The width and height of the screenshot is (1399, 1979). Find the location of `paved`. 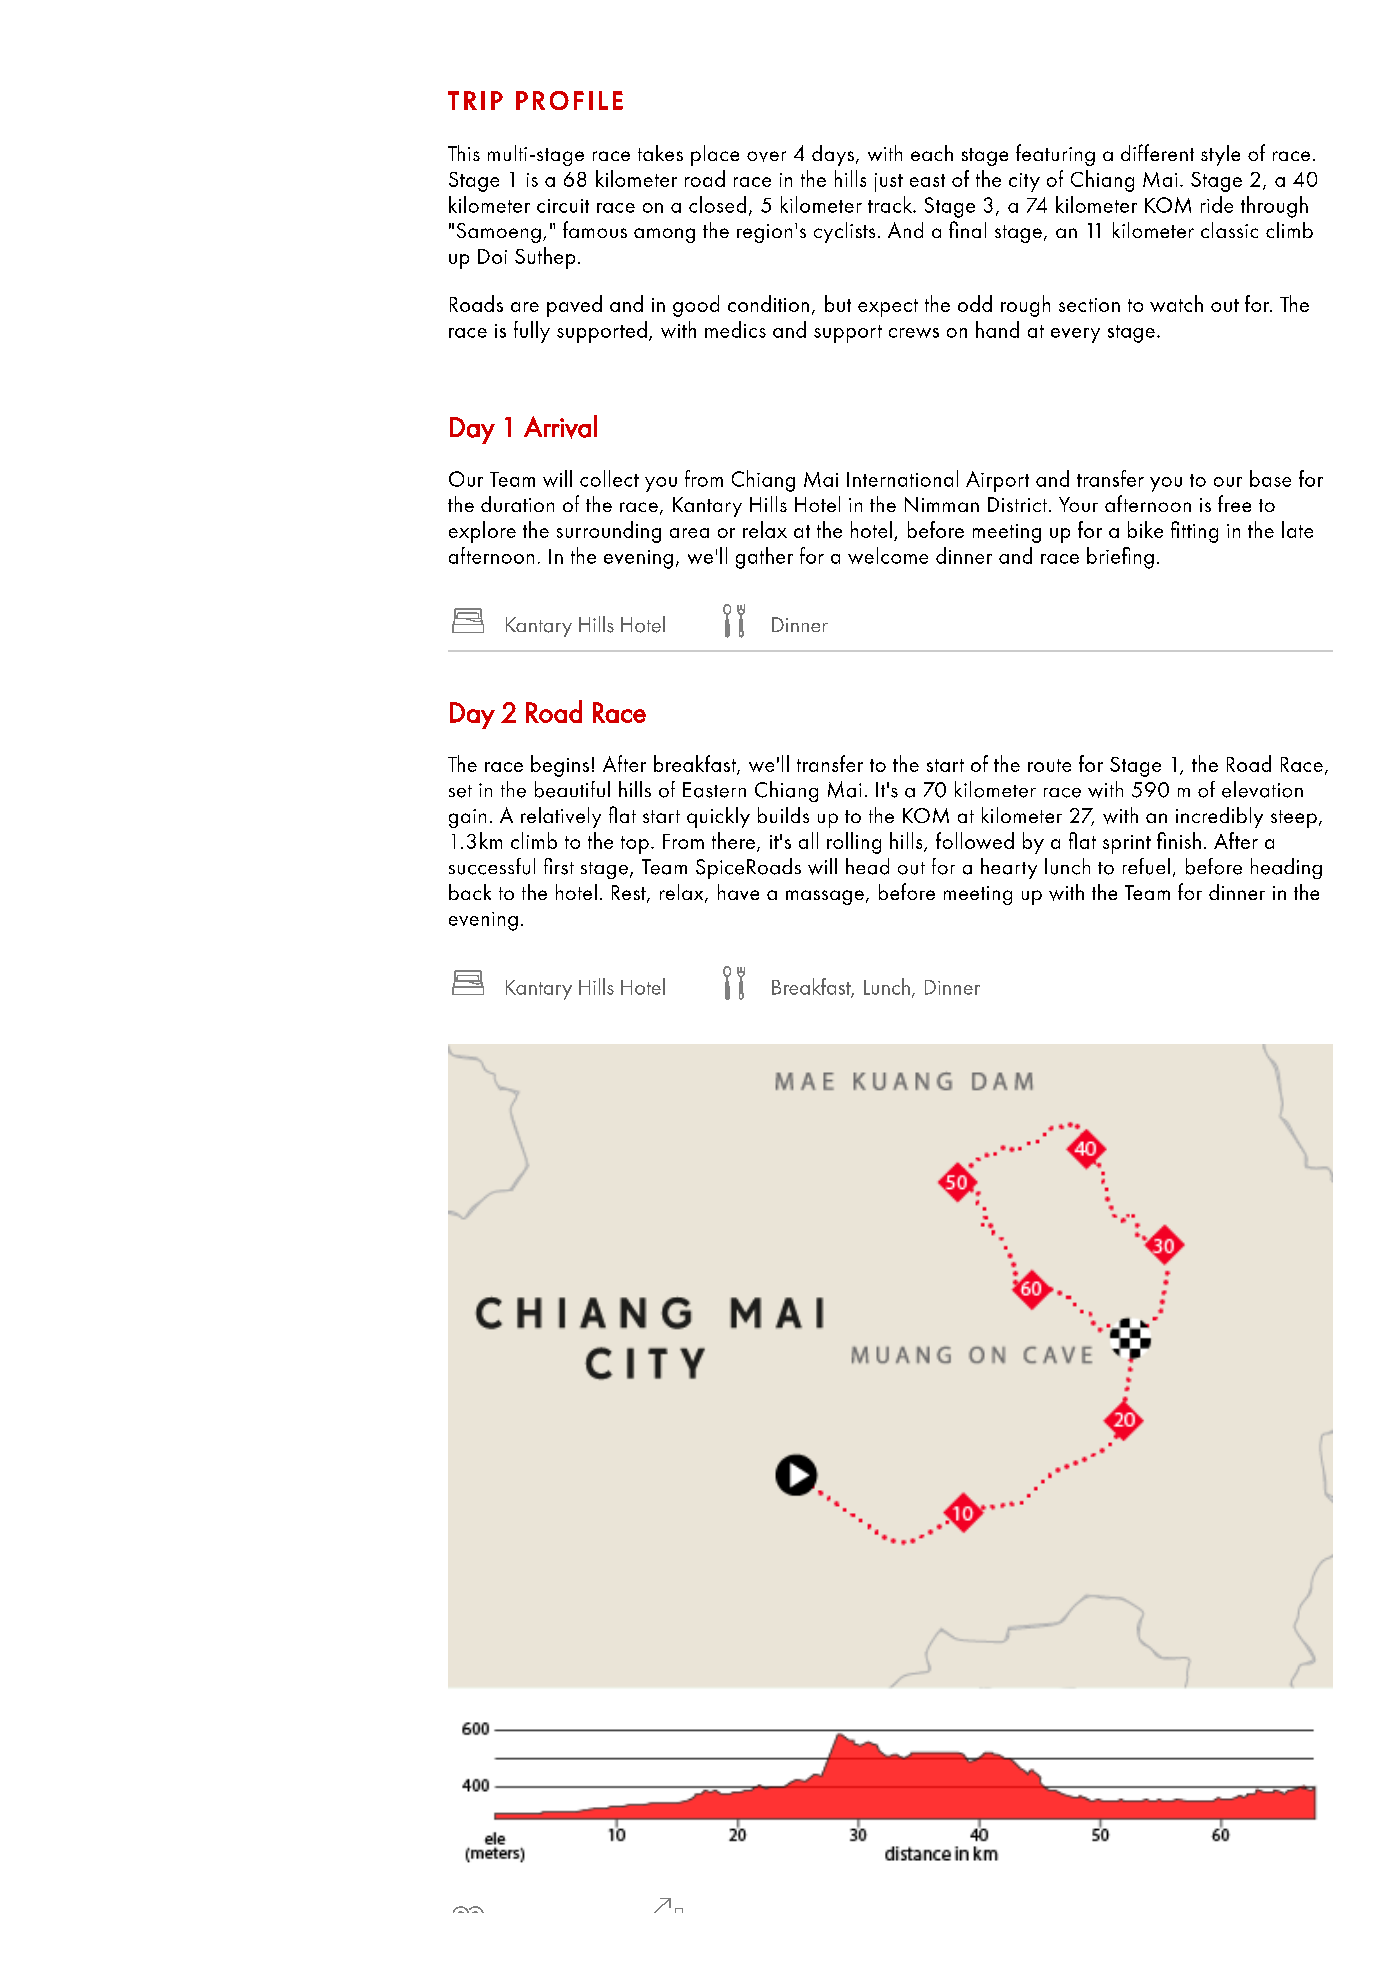

paved is located at coordinates (574, 306).
